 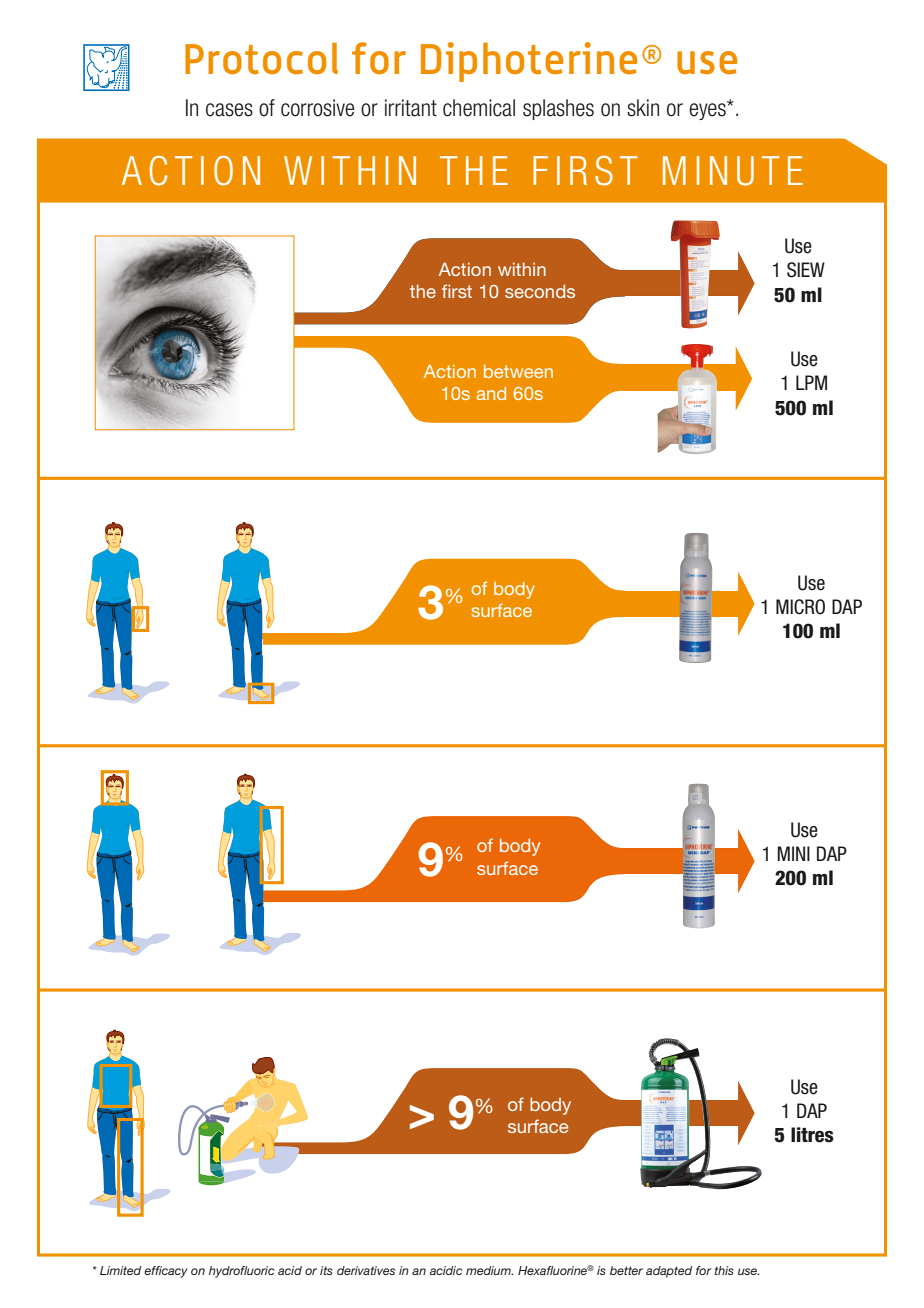 I want to click on medium, so click(x=489, y=1270).
